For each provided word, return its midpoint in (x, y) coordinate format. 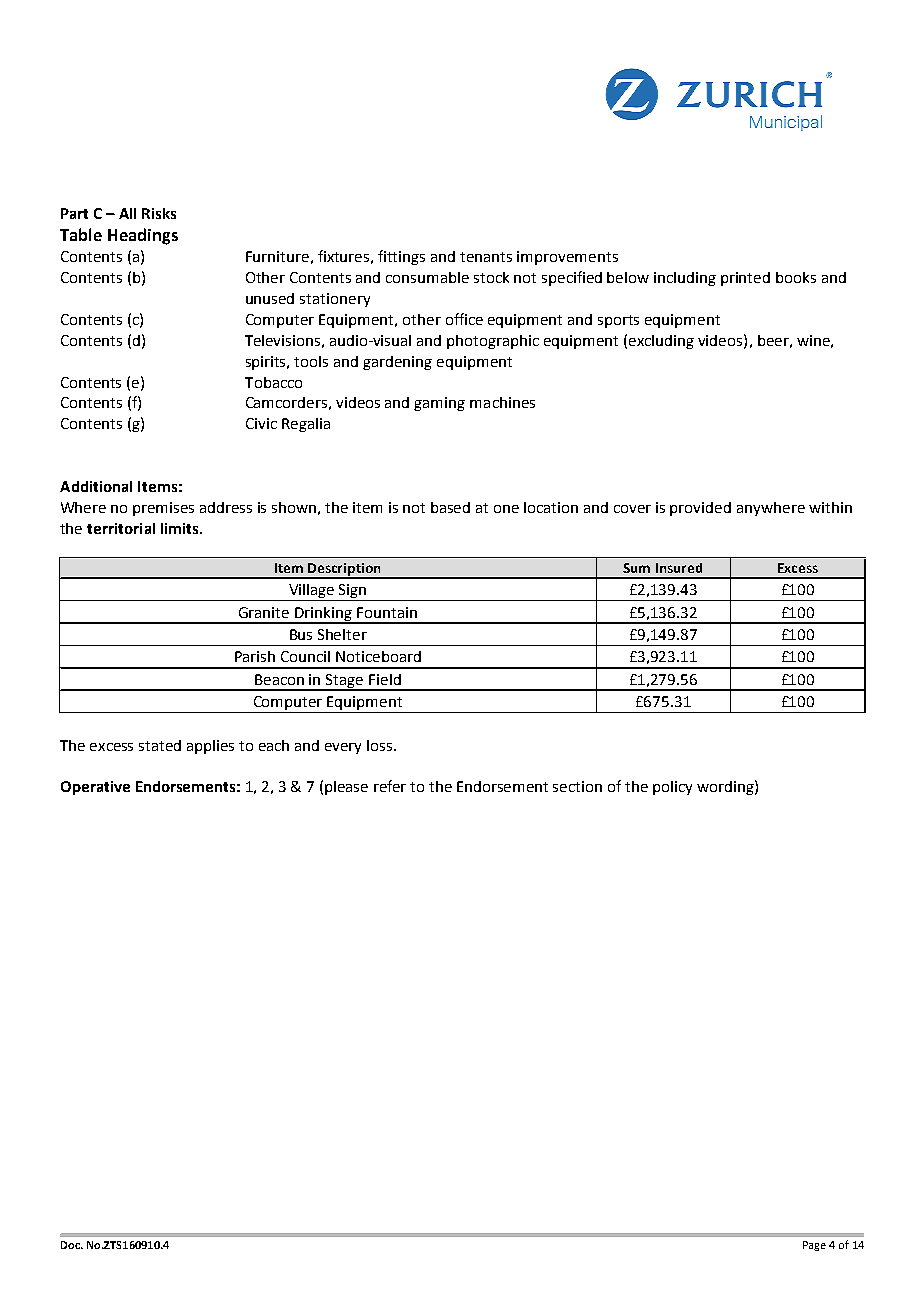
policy (672, 788)
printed (745, 279)
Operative (95, 788)
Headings (143, 236)
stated (160, 745)
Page (814, 1246)
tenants (486, 257)
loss (381, 745)
